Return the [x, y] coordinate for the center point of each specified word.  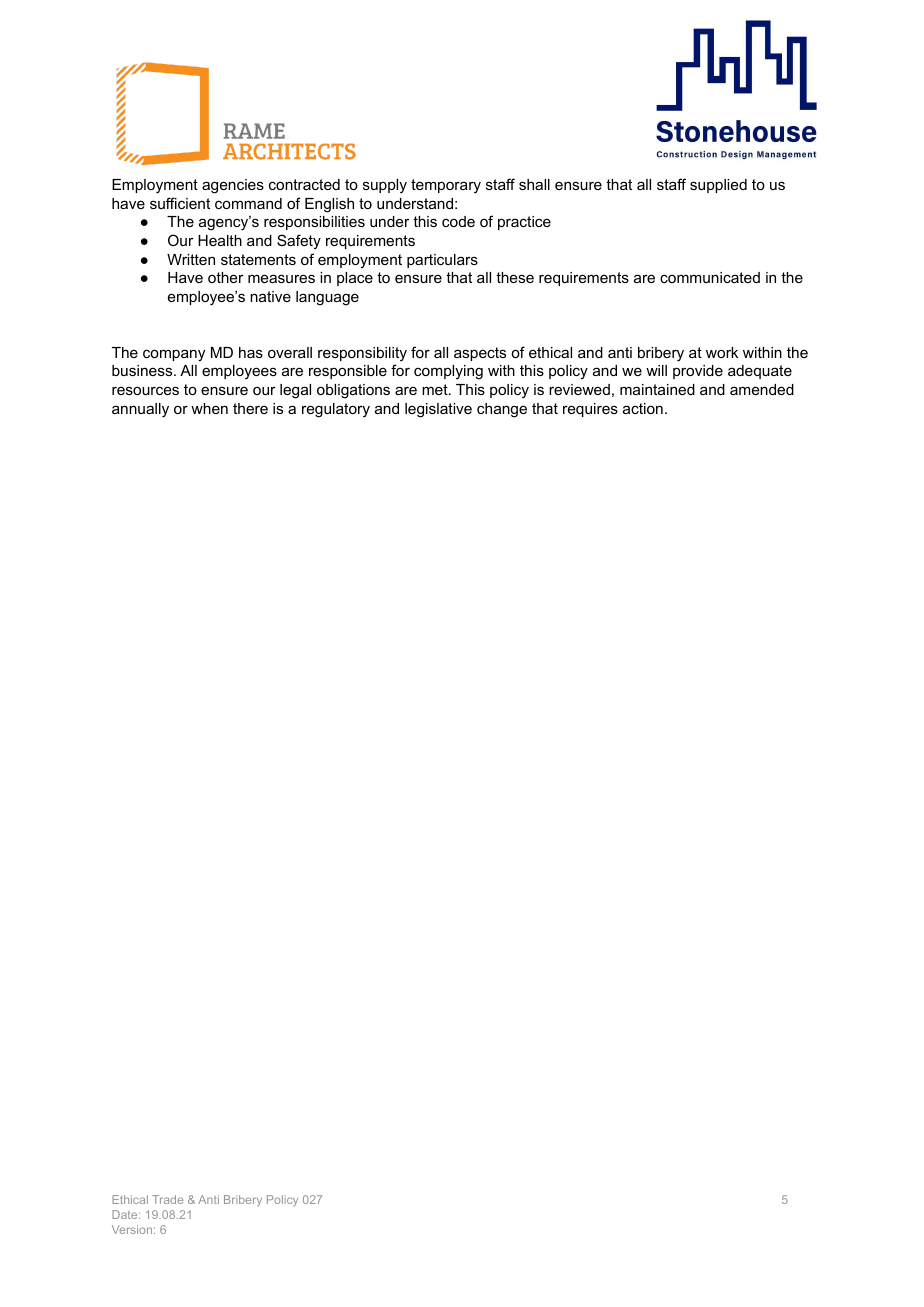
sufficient [180, 203]
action [643, 408]
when [209, 408]
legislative [438, 410]
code [458, 221]
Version [133, 1229]
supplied [718, 186]
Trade [167, 1199]
